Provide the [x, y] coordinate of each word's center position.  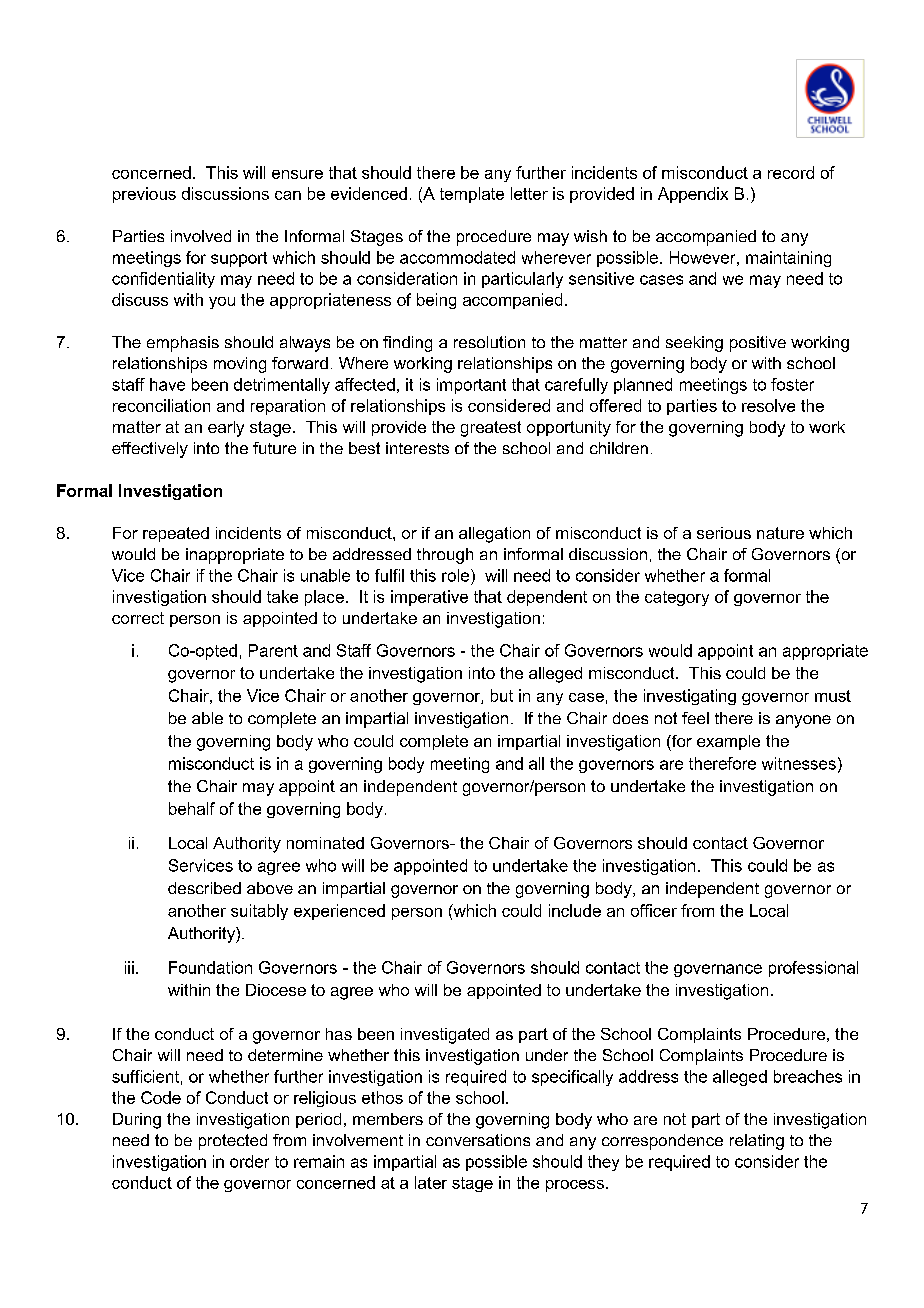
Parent [273, 650]
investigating [690, 697]
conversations [478, 1140]
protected [233, 1142]
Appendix [693, 195]
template [472, 195]
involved [201, 236]
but [502, 695]
